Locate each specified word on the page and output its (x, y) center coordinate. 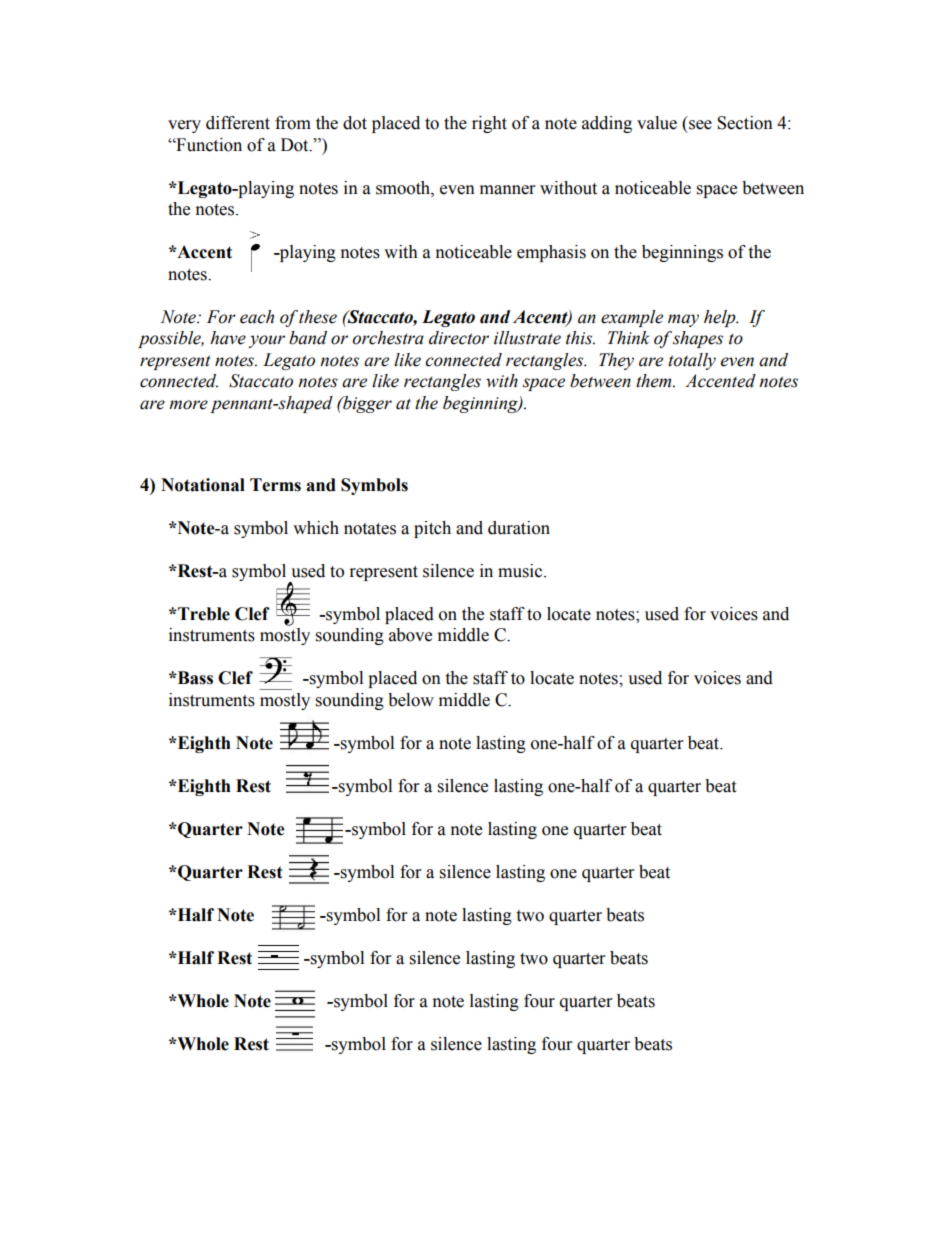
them (655, 381)
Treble (203, 614)
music (521, 571)
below (411, 700)
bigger (366, 404)
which (316, 528)
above (410, 635)
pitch (432, 529)
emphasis (551, 253)
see (700, 125)
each (257, 317)
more (188, 405)
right (489, 124)
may (683, 320)
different (238, 123)
